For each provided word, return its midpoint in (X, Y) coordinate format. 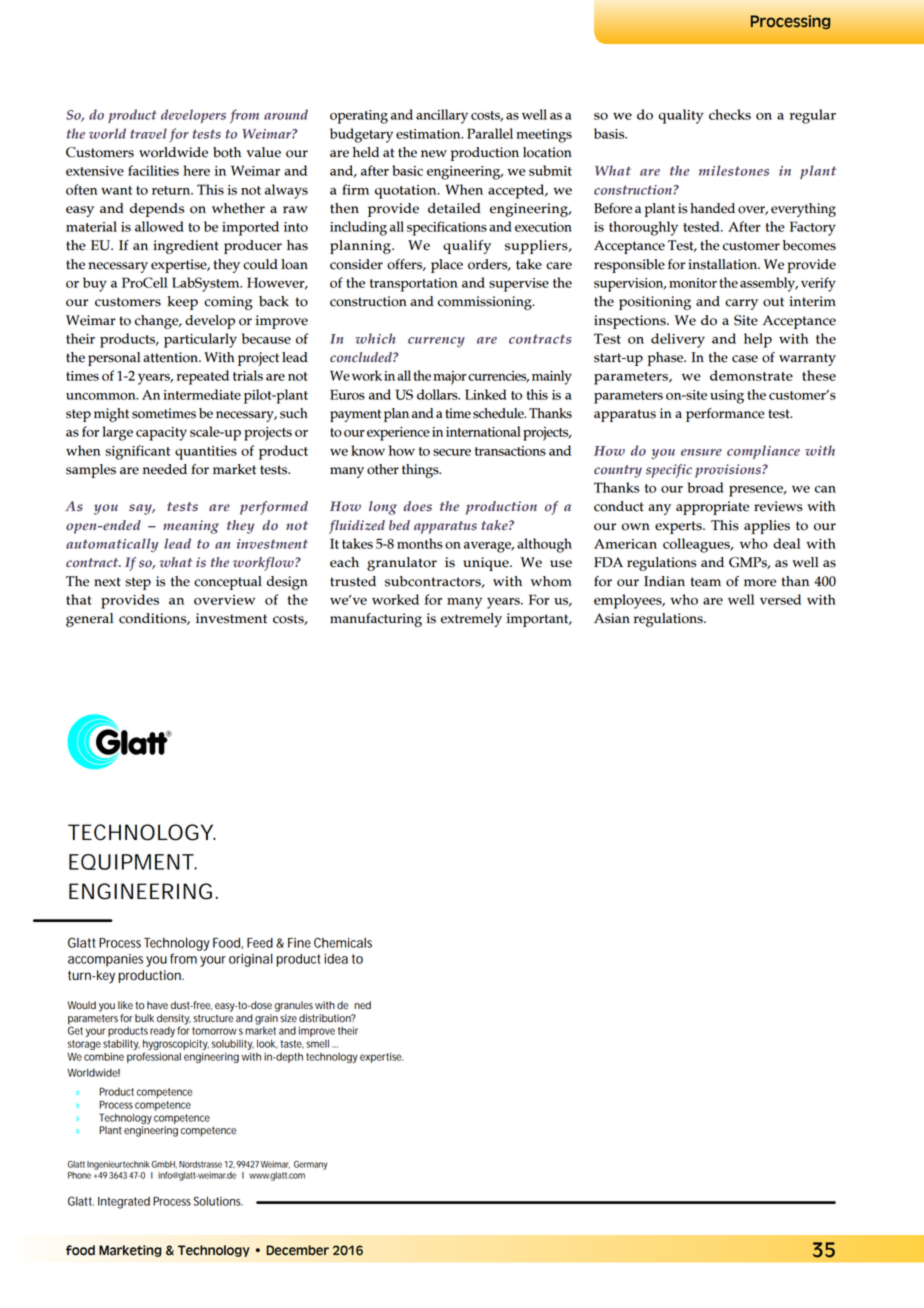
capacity (161, 434)
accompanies (105, 960)
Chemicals (343, 942)
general (89, 620)
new (434, 154)
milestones (734, 170)
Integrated (124, 1203)
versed (780, 599)
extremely (471, 620)
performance (725, 415)
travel (148, 133)
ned (362, 1005)
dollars (438, 394)
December (297, 1250)
